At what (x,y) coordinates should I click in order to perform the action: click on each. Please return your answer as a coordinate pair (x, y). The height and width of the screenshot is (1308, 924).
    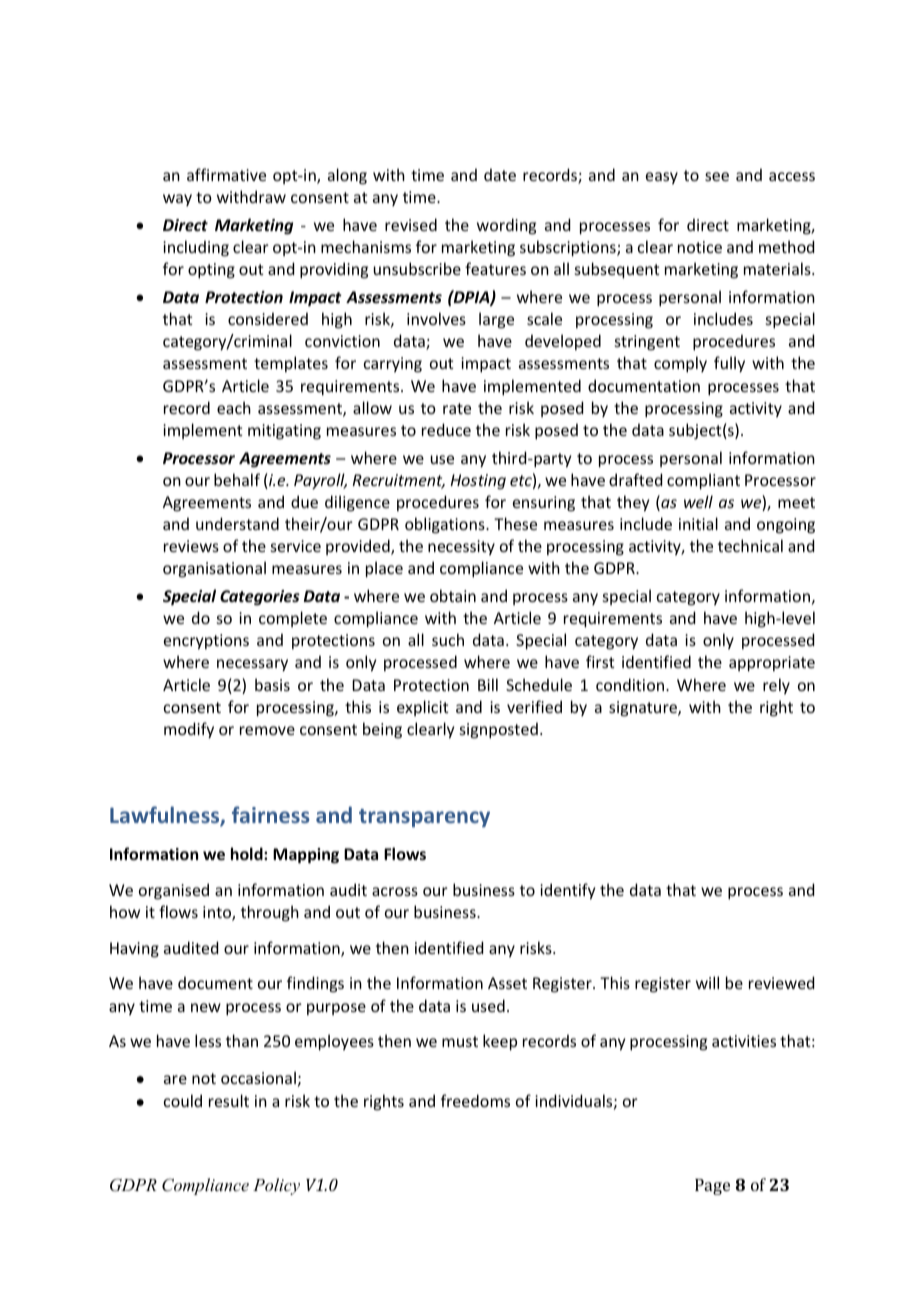
    Looking at the image, I should click on (234, 407).
